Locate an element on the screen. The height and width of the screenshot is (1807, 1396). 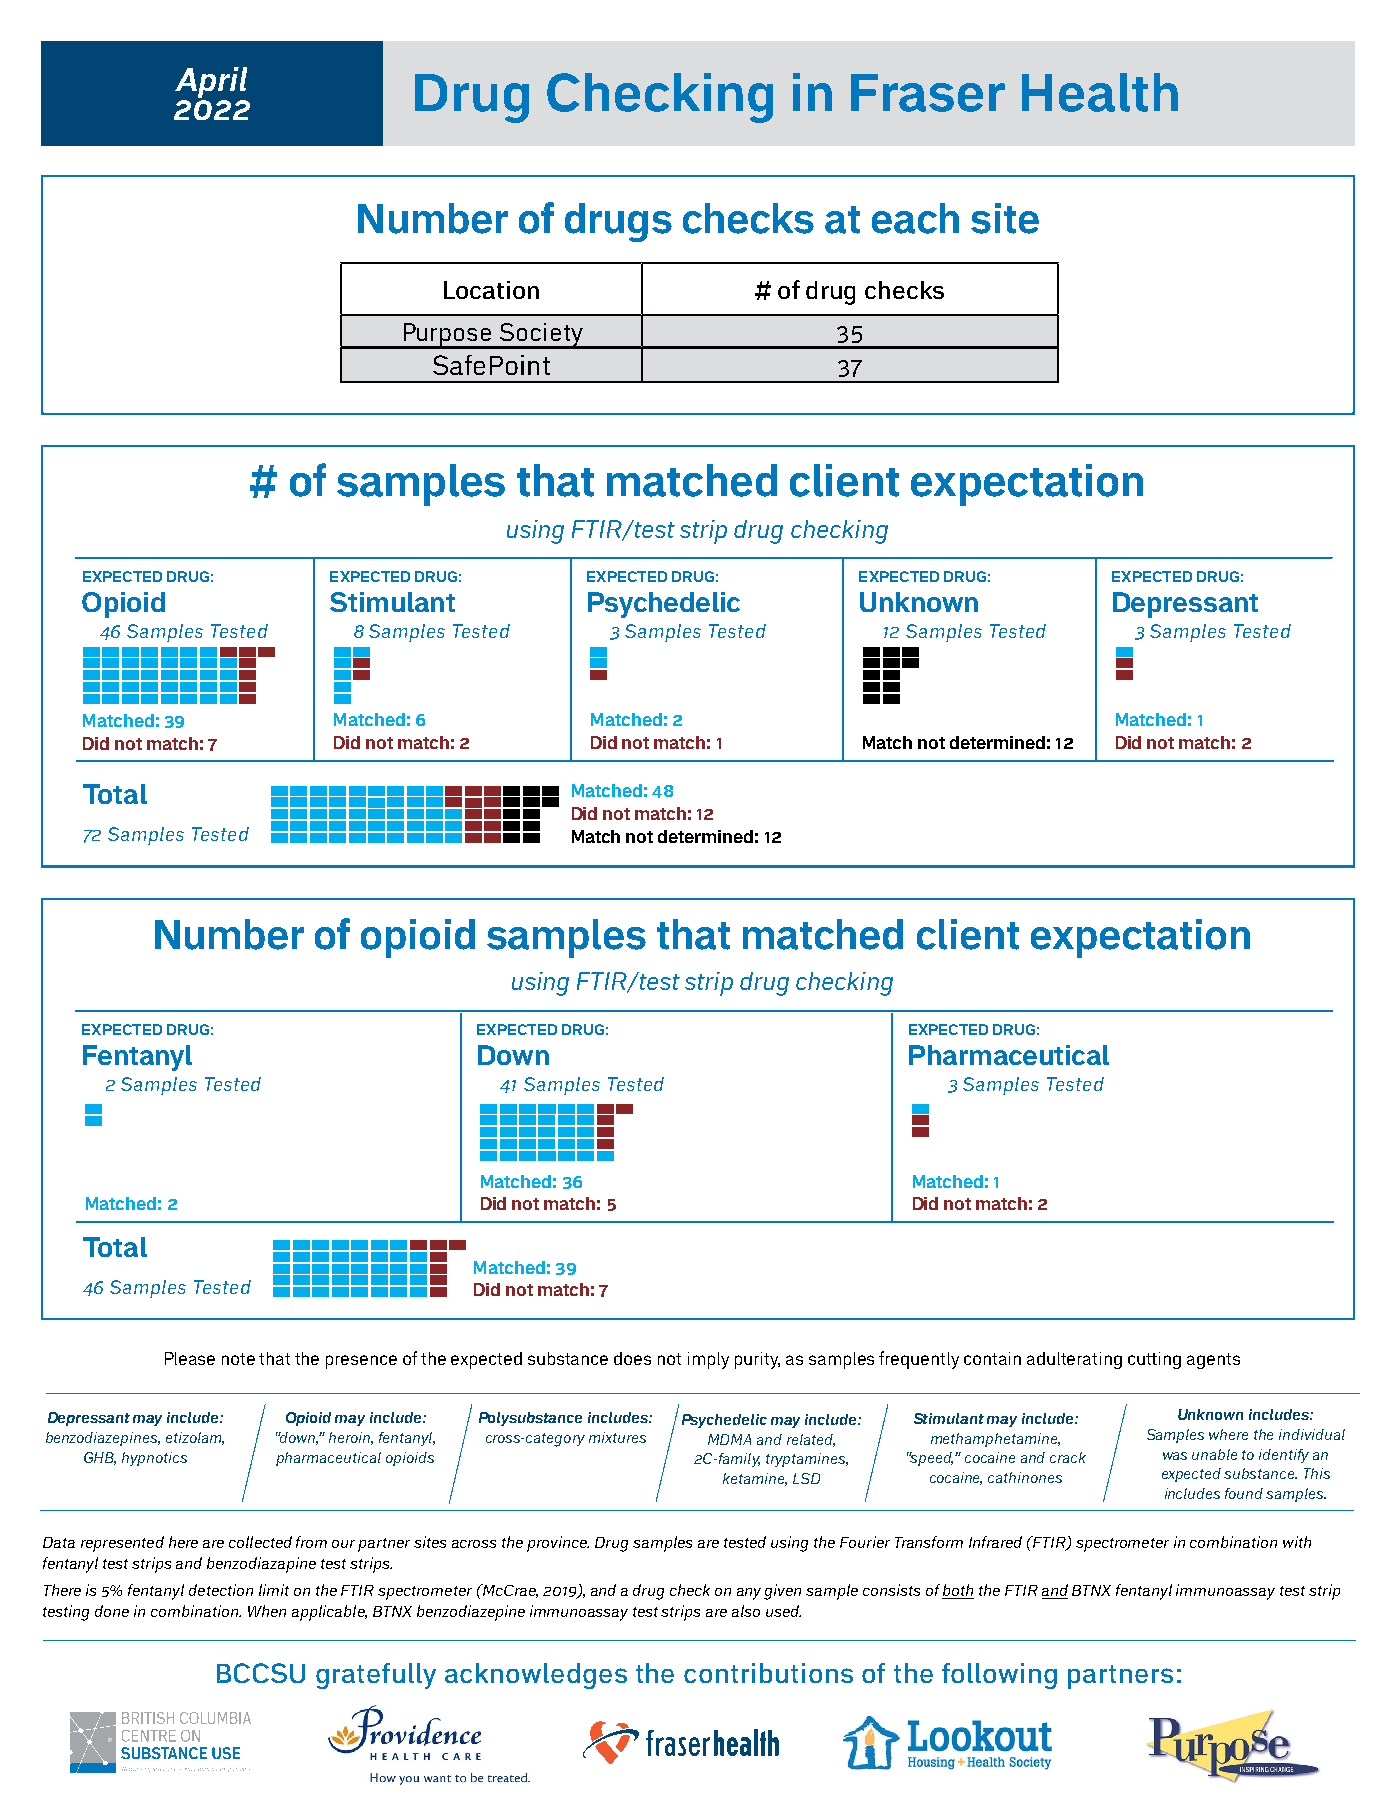
also is located at coordinates (746, 1611).
